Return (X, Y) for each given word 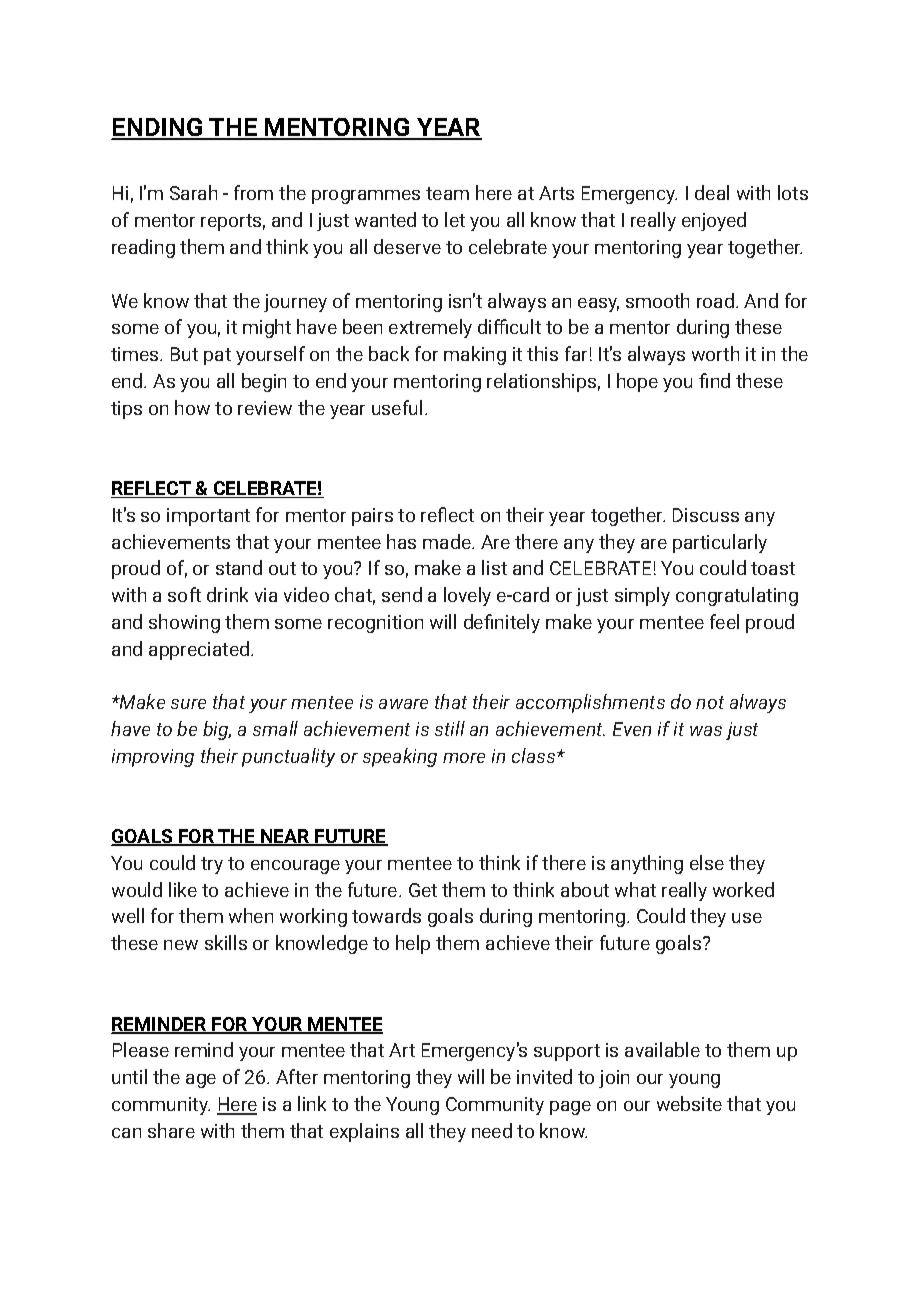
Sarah (193, 192)
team (447, 193)
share (171, 1130)
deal (712, 192)
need (492, 1130)
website (689, 1103)
